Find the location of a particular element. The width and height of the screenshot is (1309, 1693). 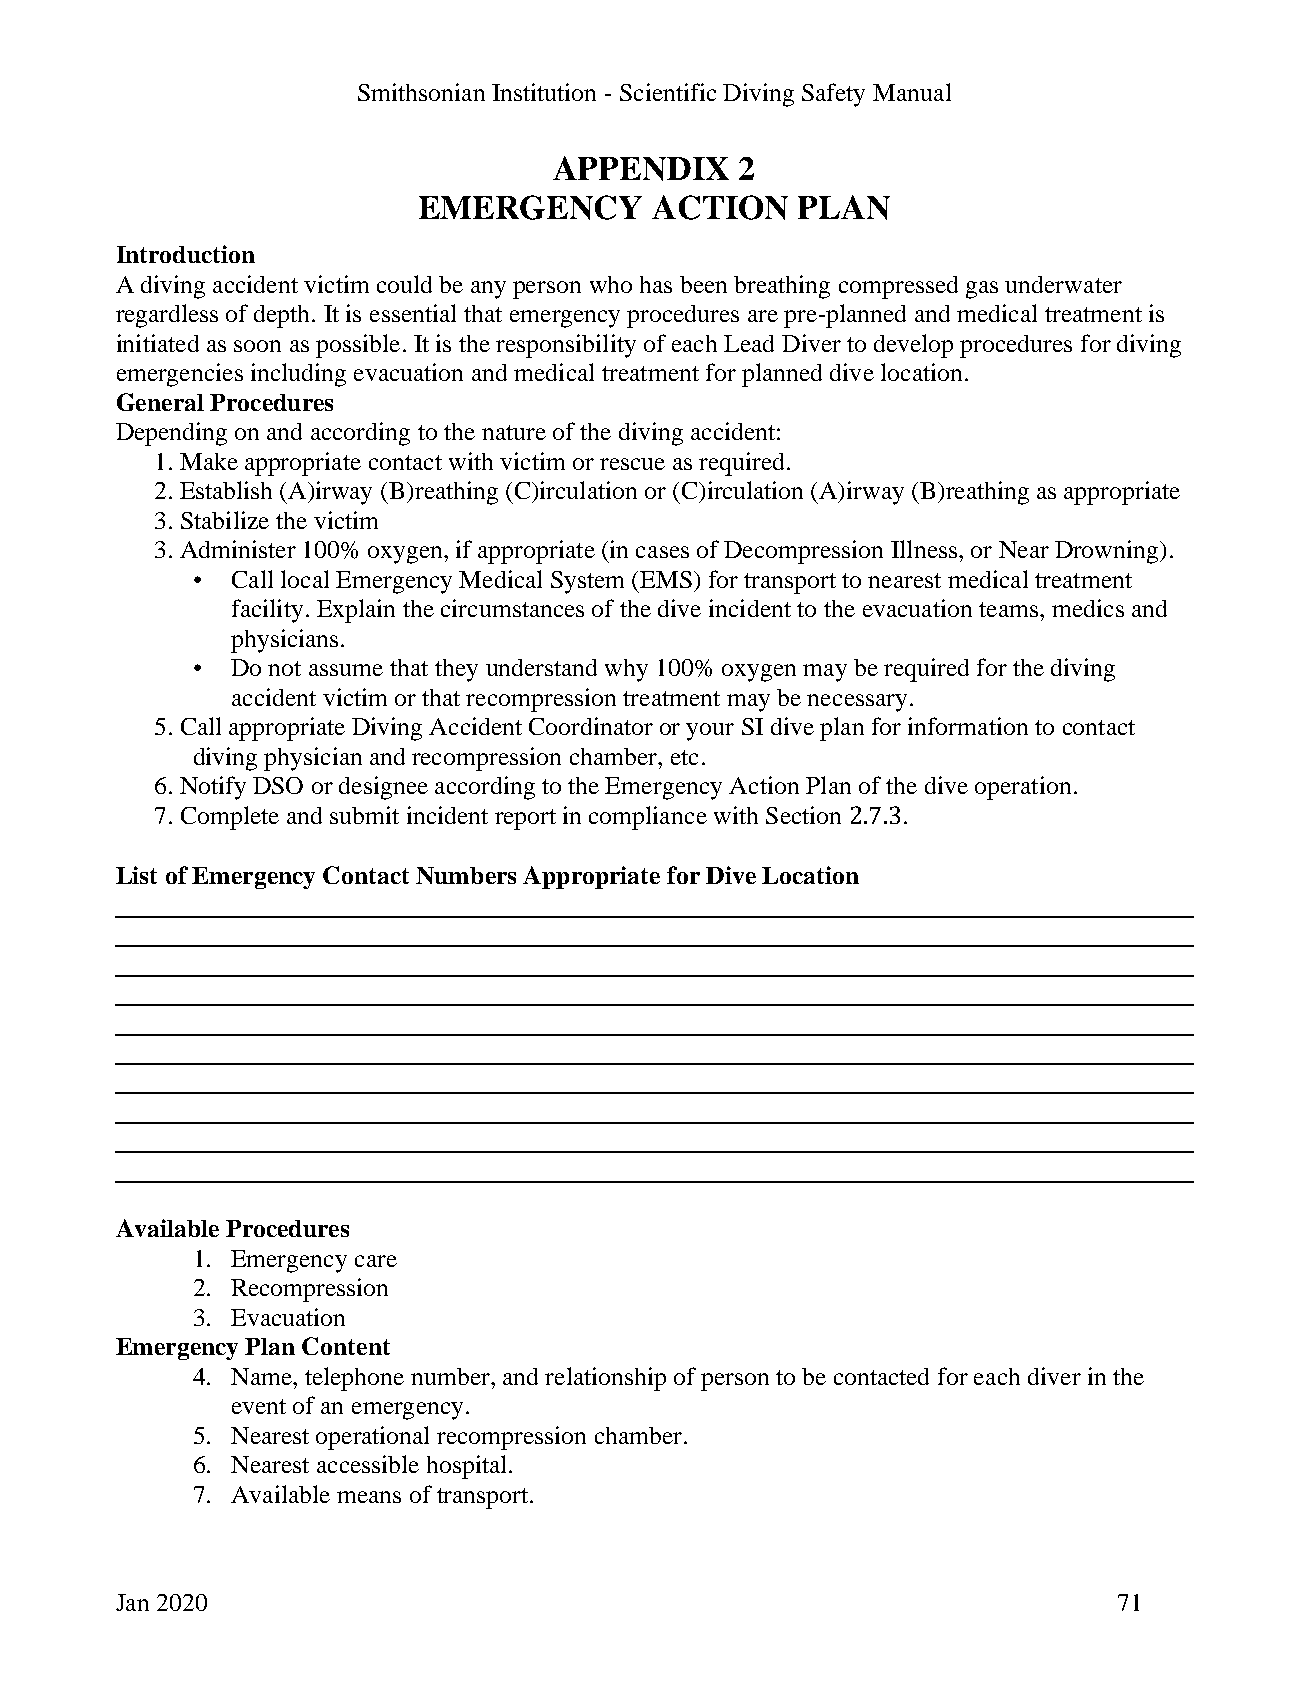

information is located at coordinates (968, 726).
